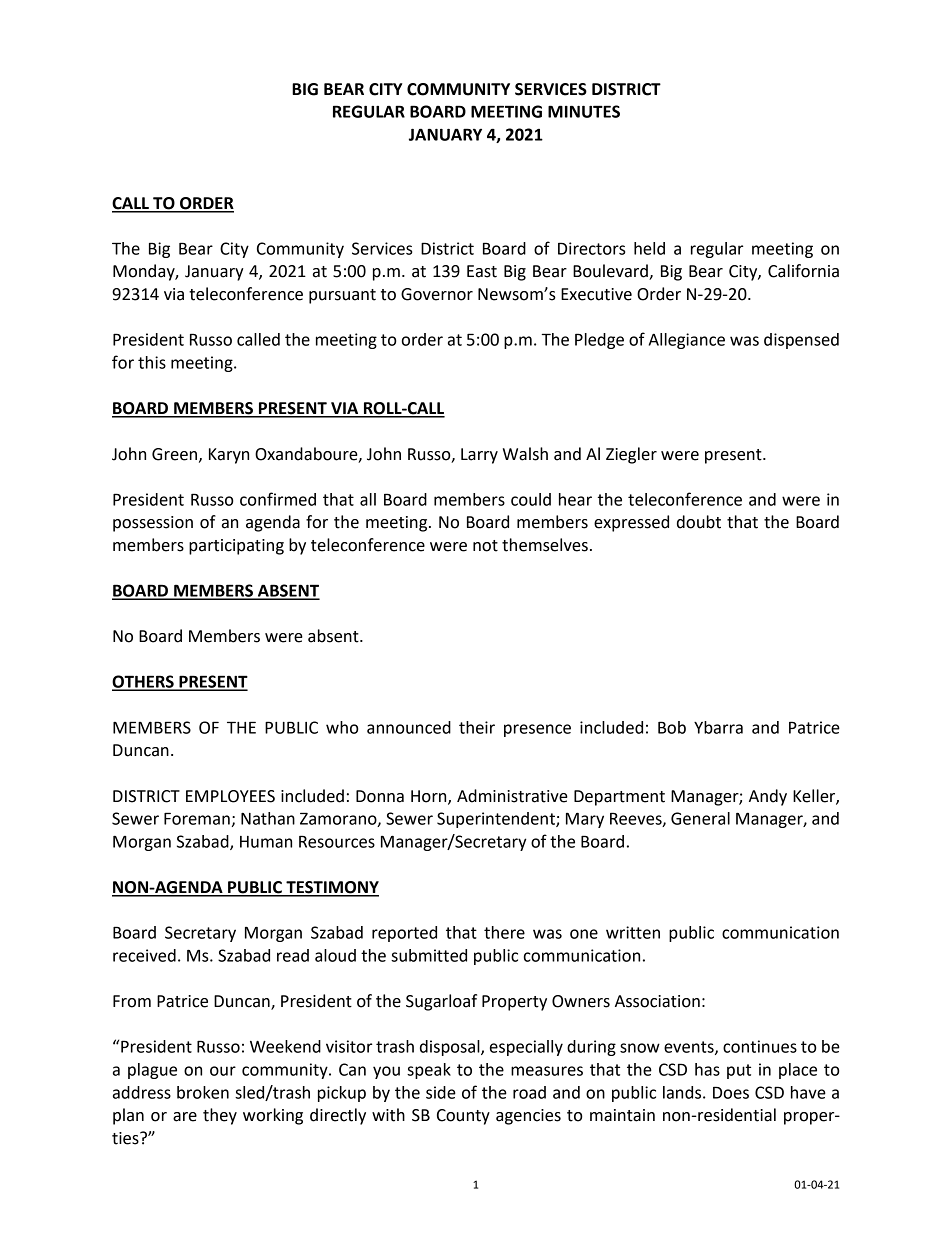 The width and height of the document is (952, 1233). What do you see at coordinates (699, 522) in the document?
I see `doubt` at bounding box center [699, 522].
